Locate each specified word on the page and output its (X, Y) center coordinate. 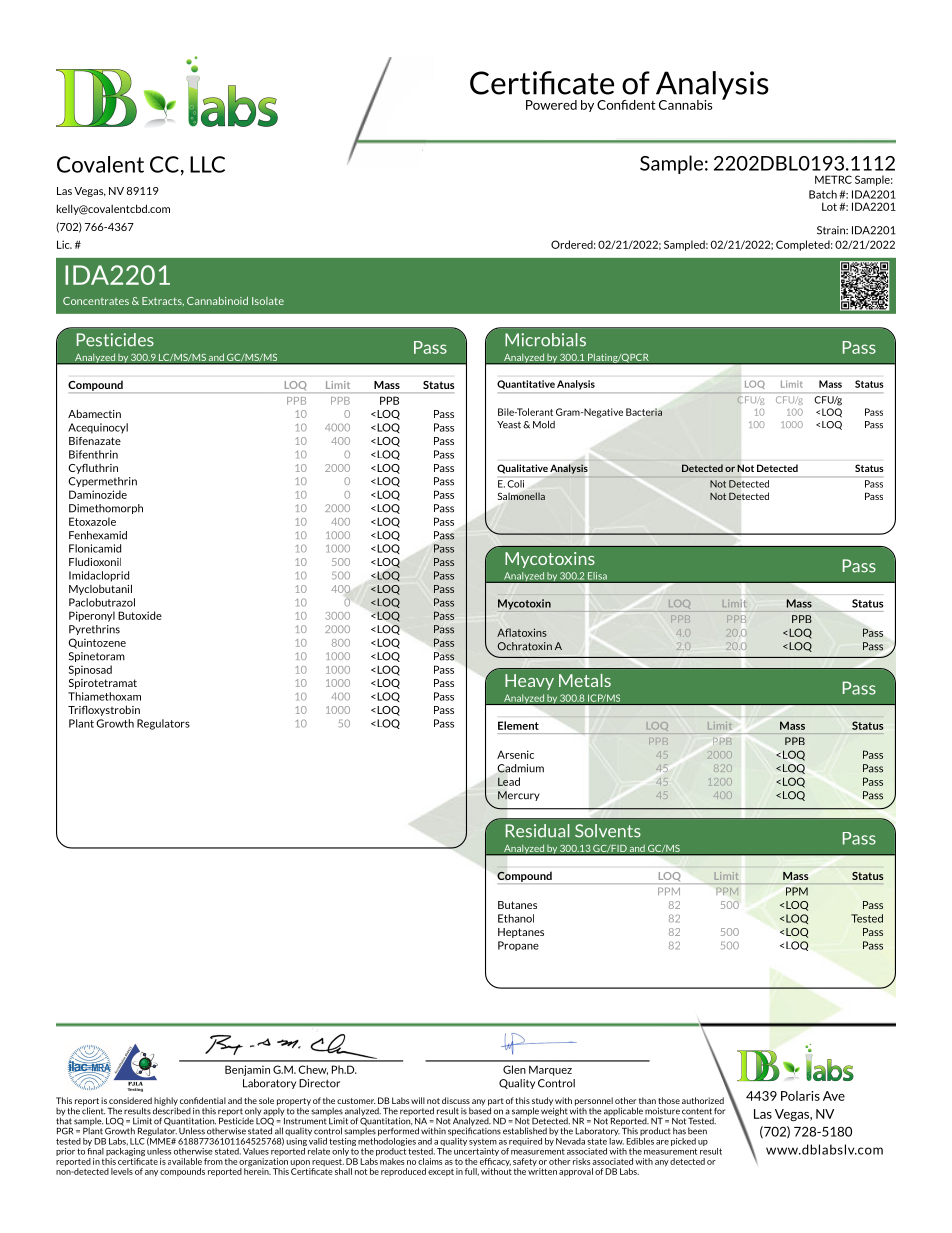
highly (166, 1102)
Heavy (529, 682)
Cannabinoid (217, 301)
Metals (585, 680)
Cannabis (686, 105)
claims (430, 1161)
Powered (551, 105)
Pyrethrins (94, 630)
